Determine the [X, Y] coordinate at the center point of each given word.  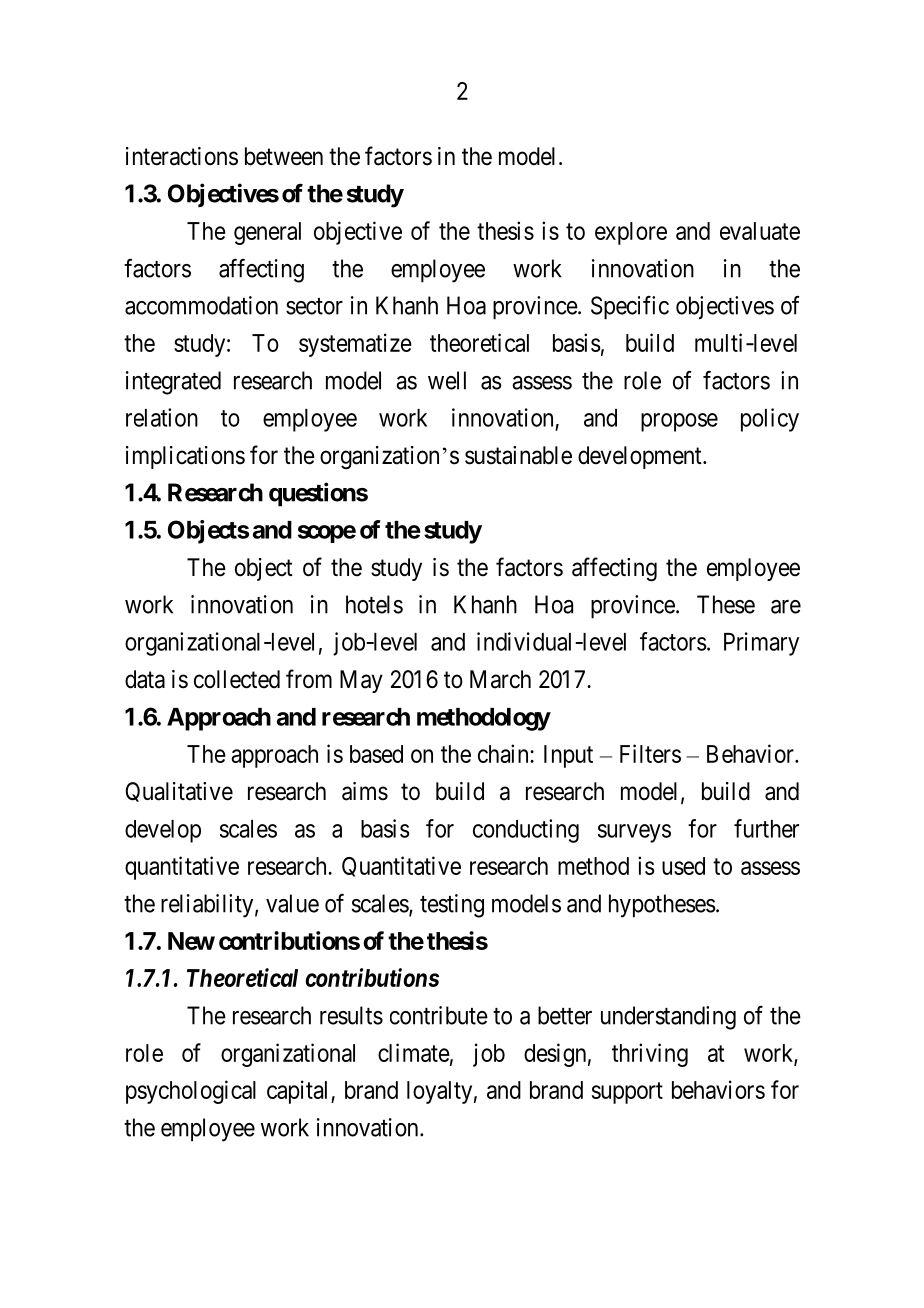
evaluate [760, 231]
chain [504, 753]
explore [631, 233]
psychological [191, 1092]
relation [162, 417]
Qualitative [179, 792]
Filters [650, 753]
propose [679, 422]
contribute [439, 1015]
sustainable [518, 455]
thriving [650, 1055]
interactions [182, 156]
